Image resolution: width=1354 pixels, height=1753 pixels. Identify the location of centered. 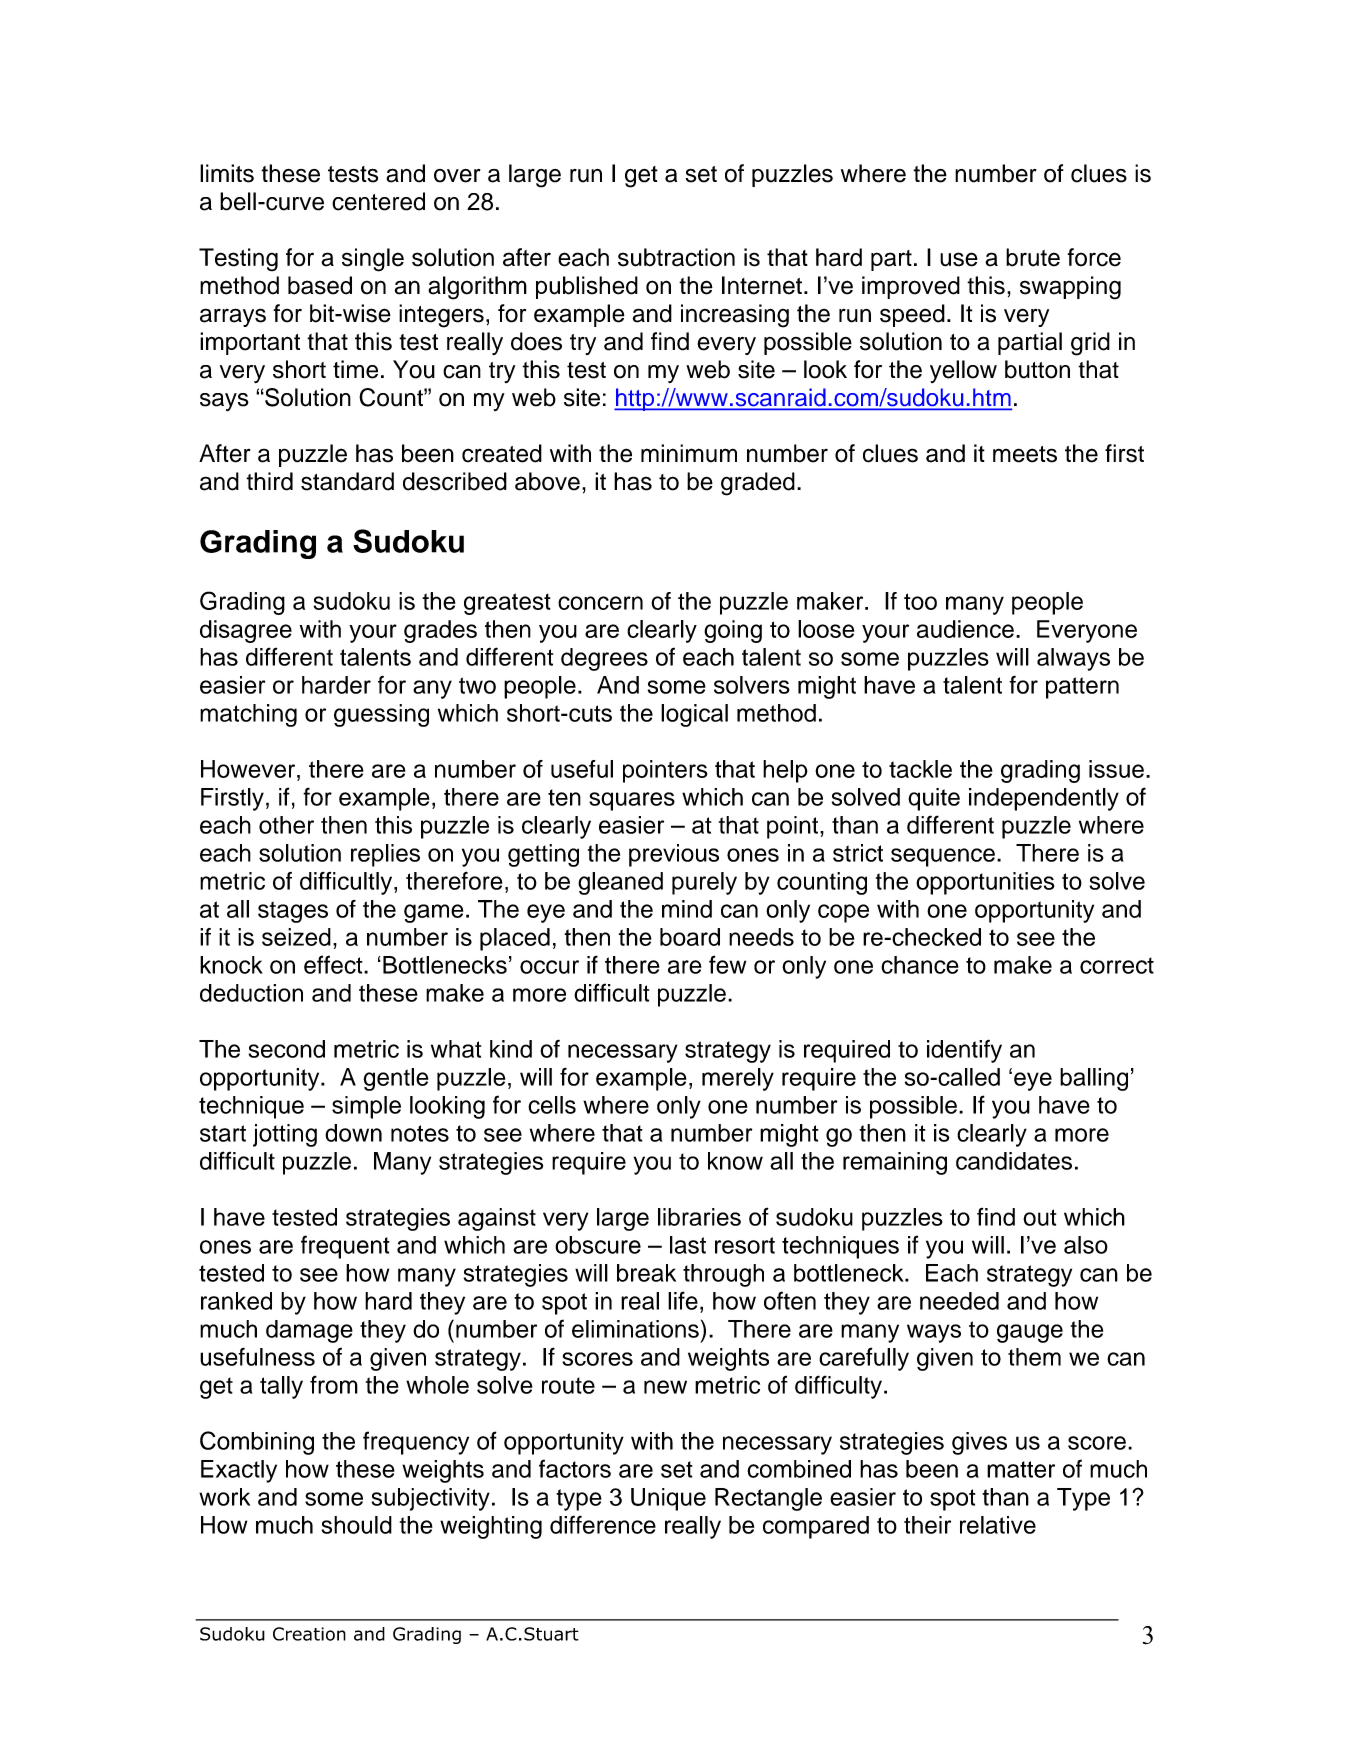
(378, 201).
